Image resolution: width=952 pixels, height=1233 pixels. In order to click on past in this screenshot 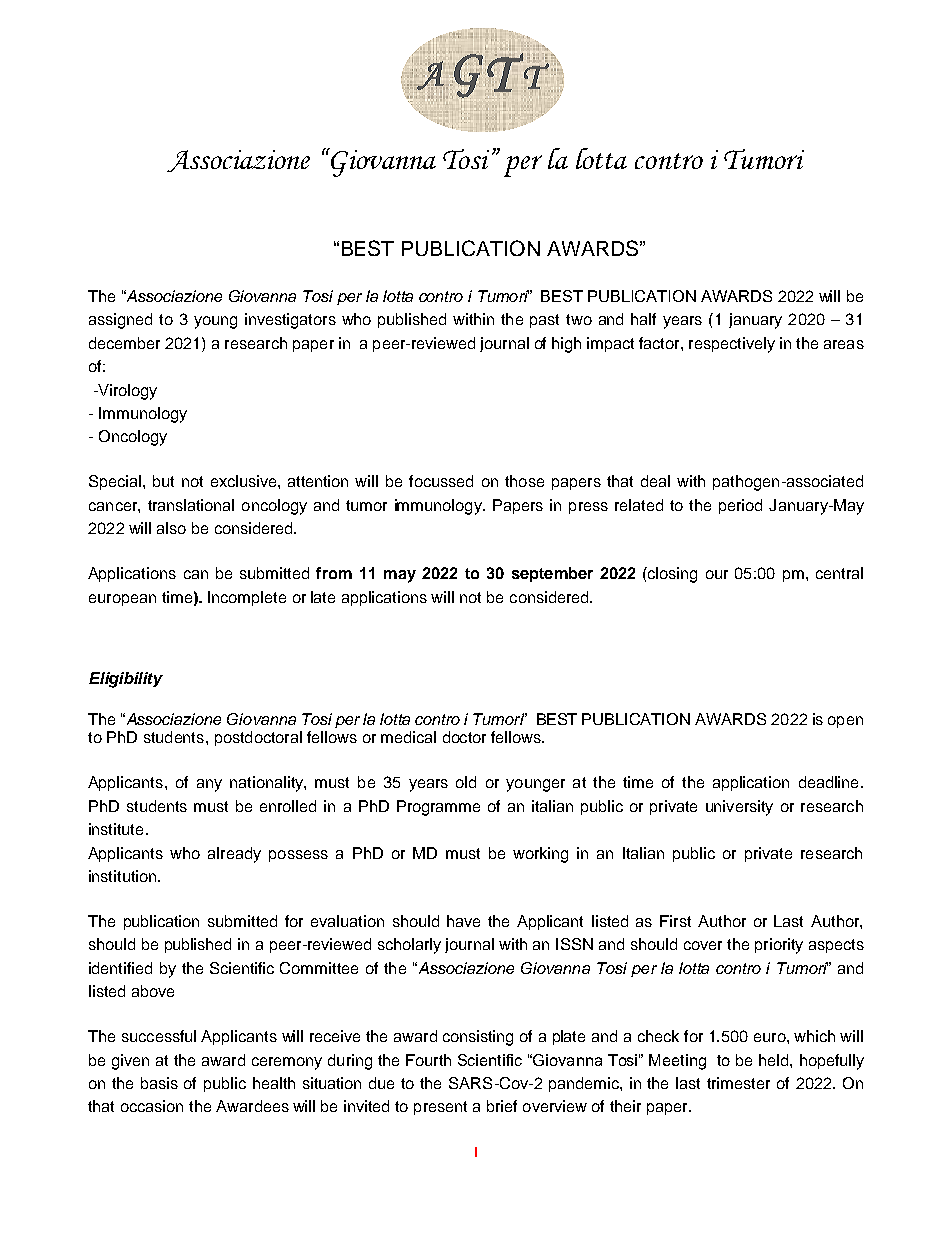, I will do `click(544, 321)`.
